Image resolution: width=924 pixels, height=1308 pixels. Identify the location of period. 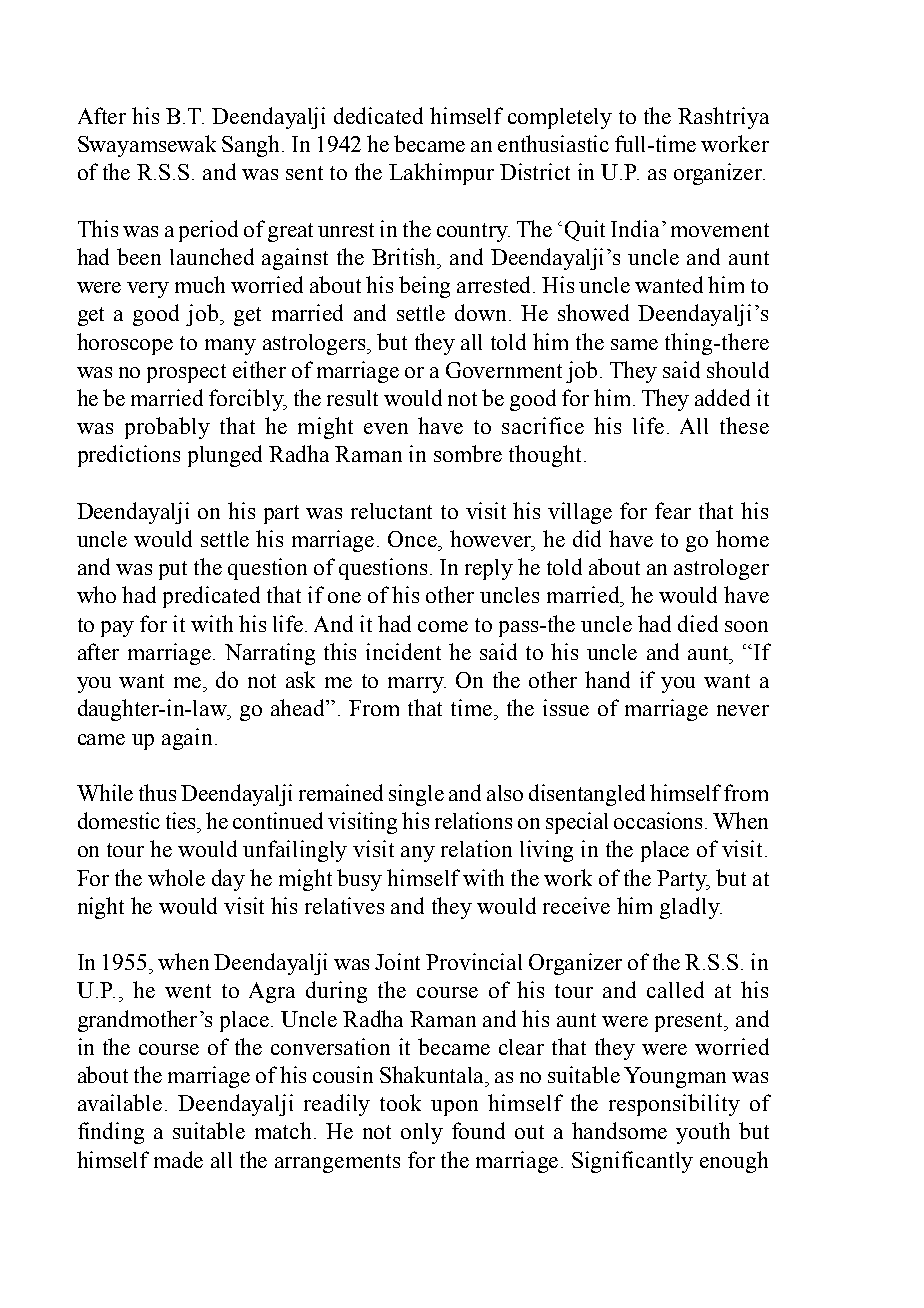
(208, 231).
